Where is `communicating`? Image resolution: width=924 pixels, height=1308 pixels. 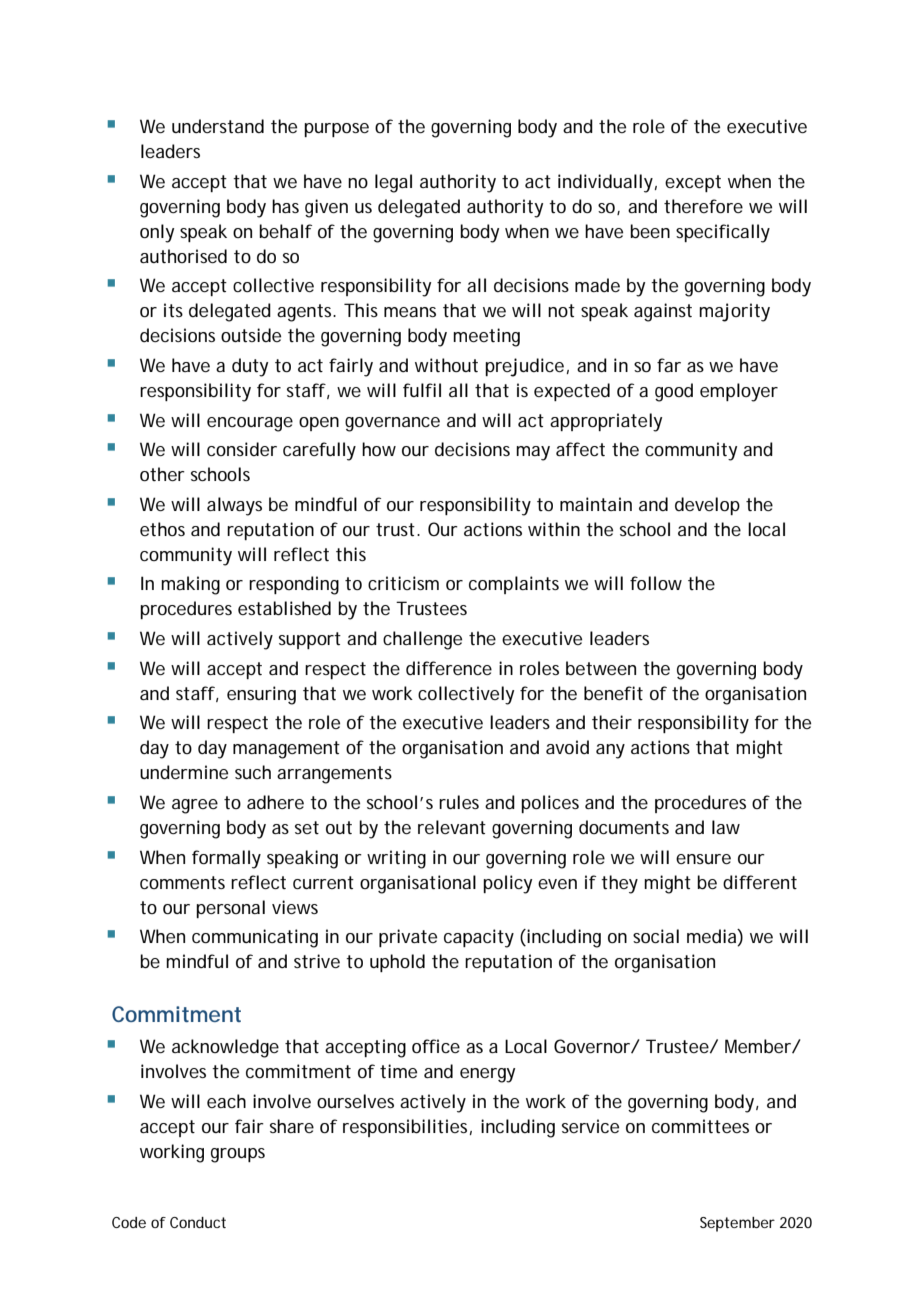 communicating is located at coordinates (255, 938).
